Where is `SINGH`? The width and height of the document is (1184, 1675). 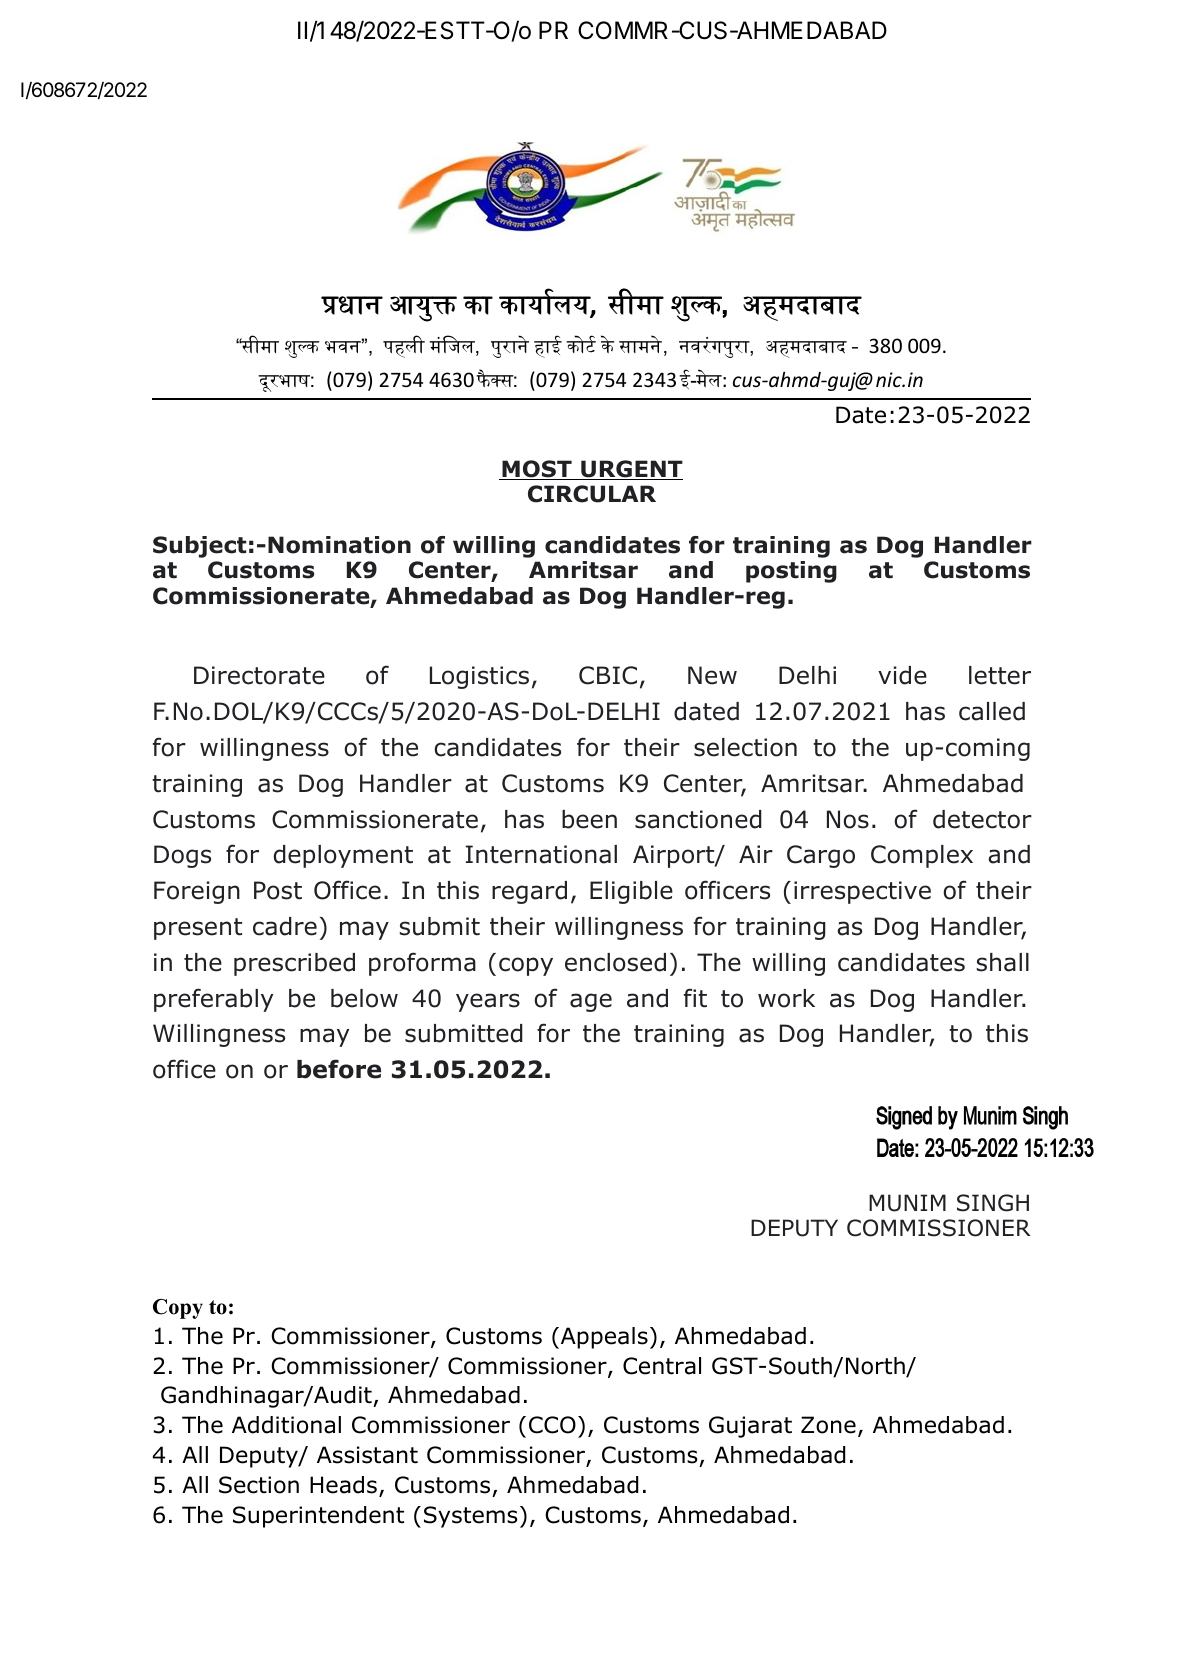 SINGH is located at coordinates (993, 1203).
